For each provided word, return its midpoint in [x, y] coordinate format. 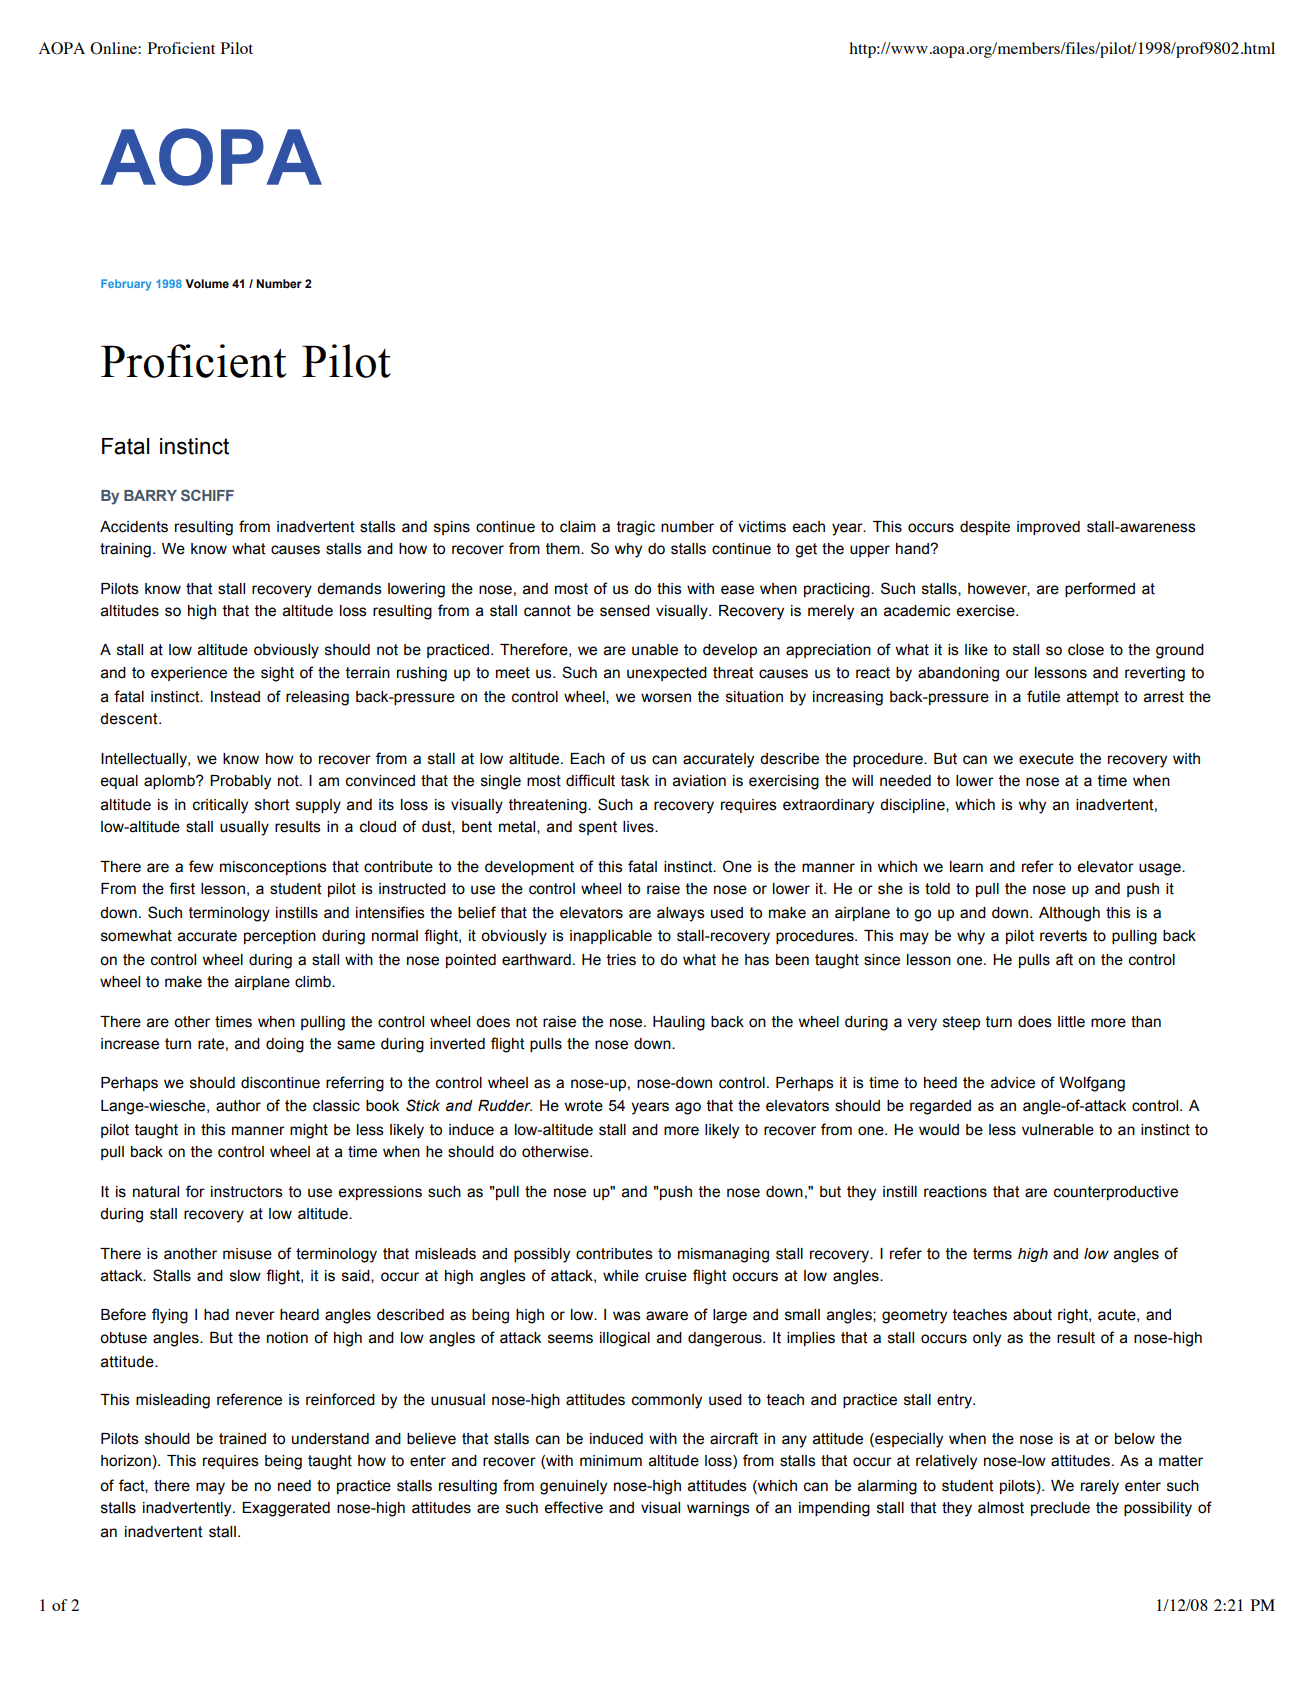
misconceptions [273, 868]
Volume [207, 283]
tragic [636, 528]
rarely [1100, 1487]
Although [1069, 914]
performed [1100, 589]
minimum [611, 1461]
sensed [625, 611]
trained [242, 1439]
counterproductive [1116, 1193]
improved [1048, 528]
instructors [247, 1192]
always [681, 914]
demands [349, 589]
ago [688, 1108]
